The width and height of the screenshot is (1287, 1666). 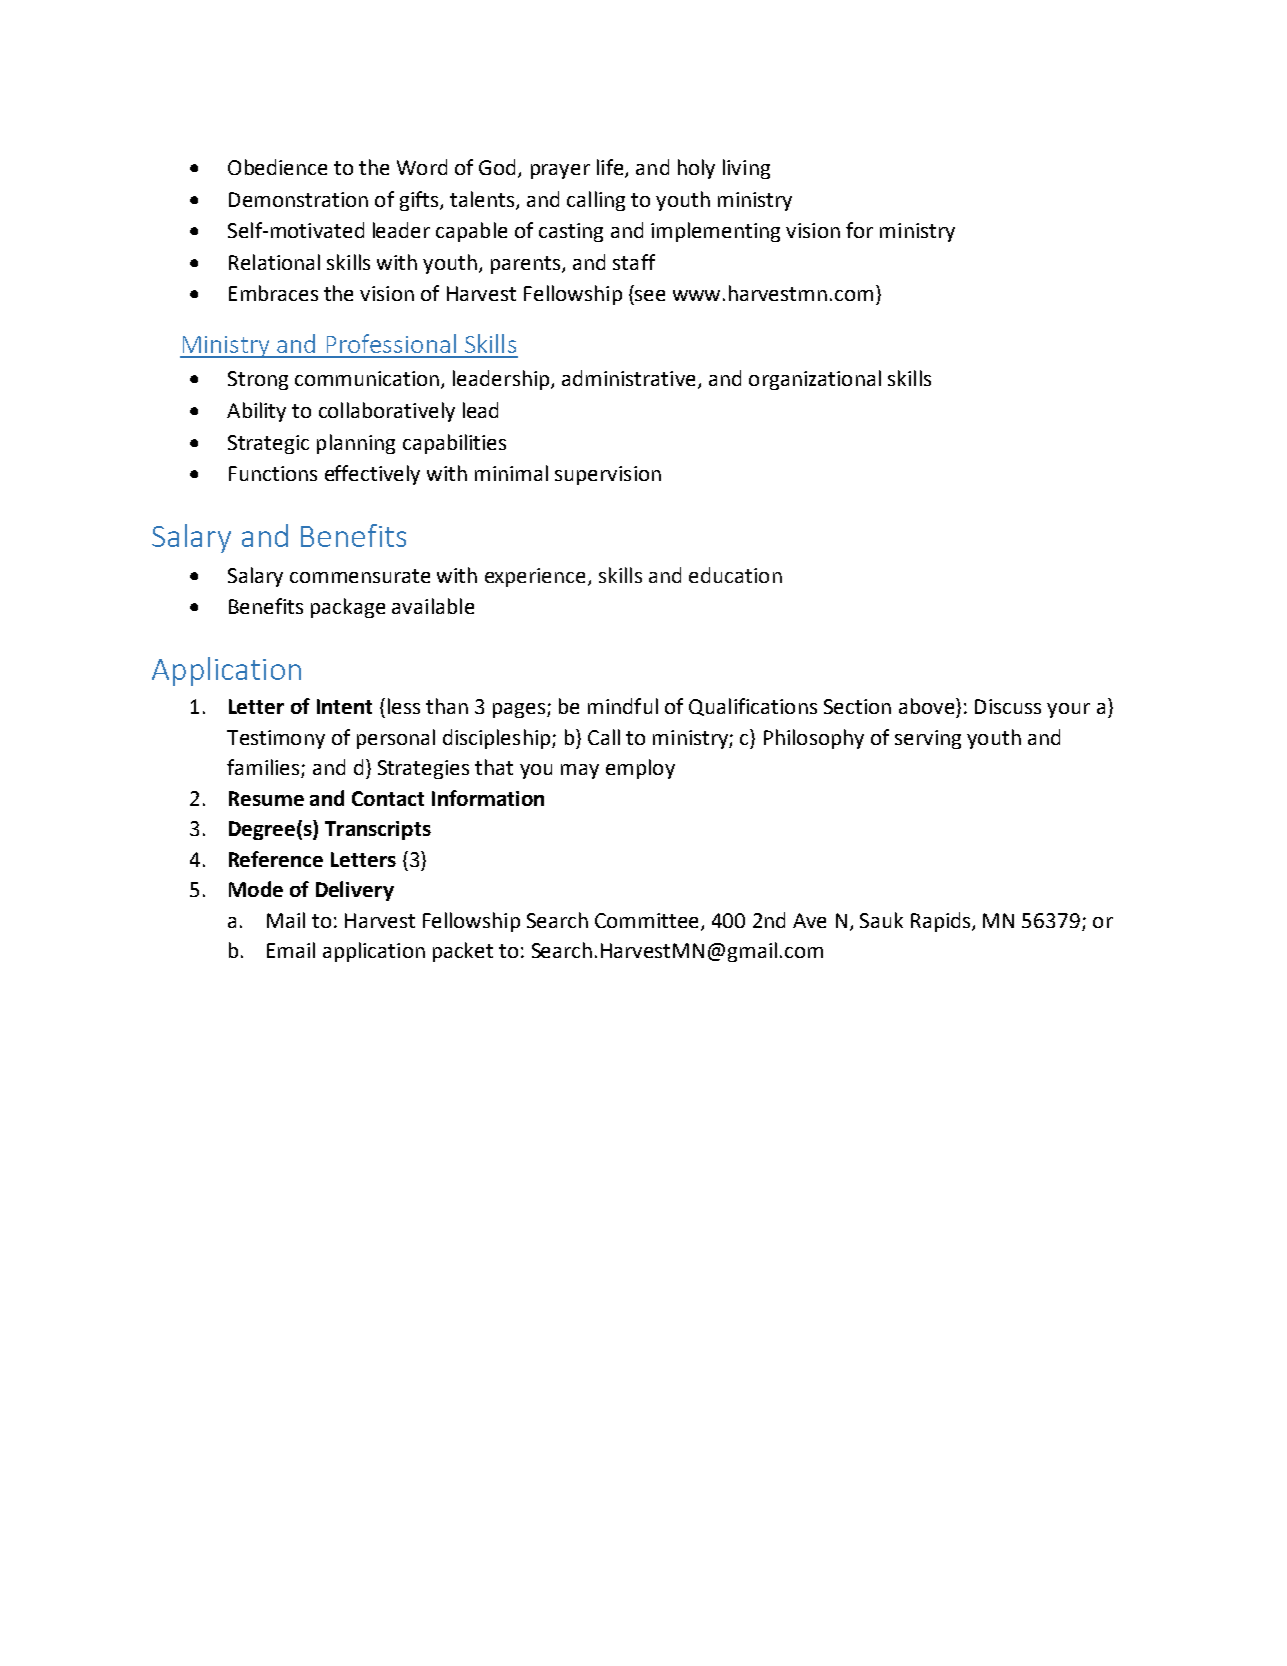 What do you see at coordinates (746, 169) in the screenshot?
I see `living` at bounding box center [746, 169].
